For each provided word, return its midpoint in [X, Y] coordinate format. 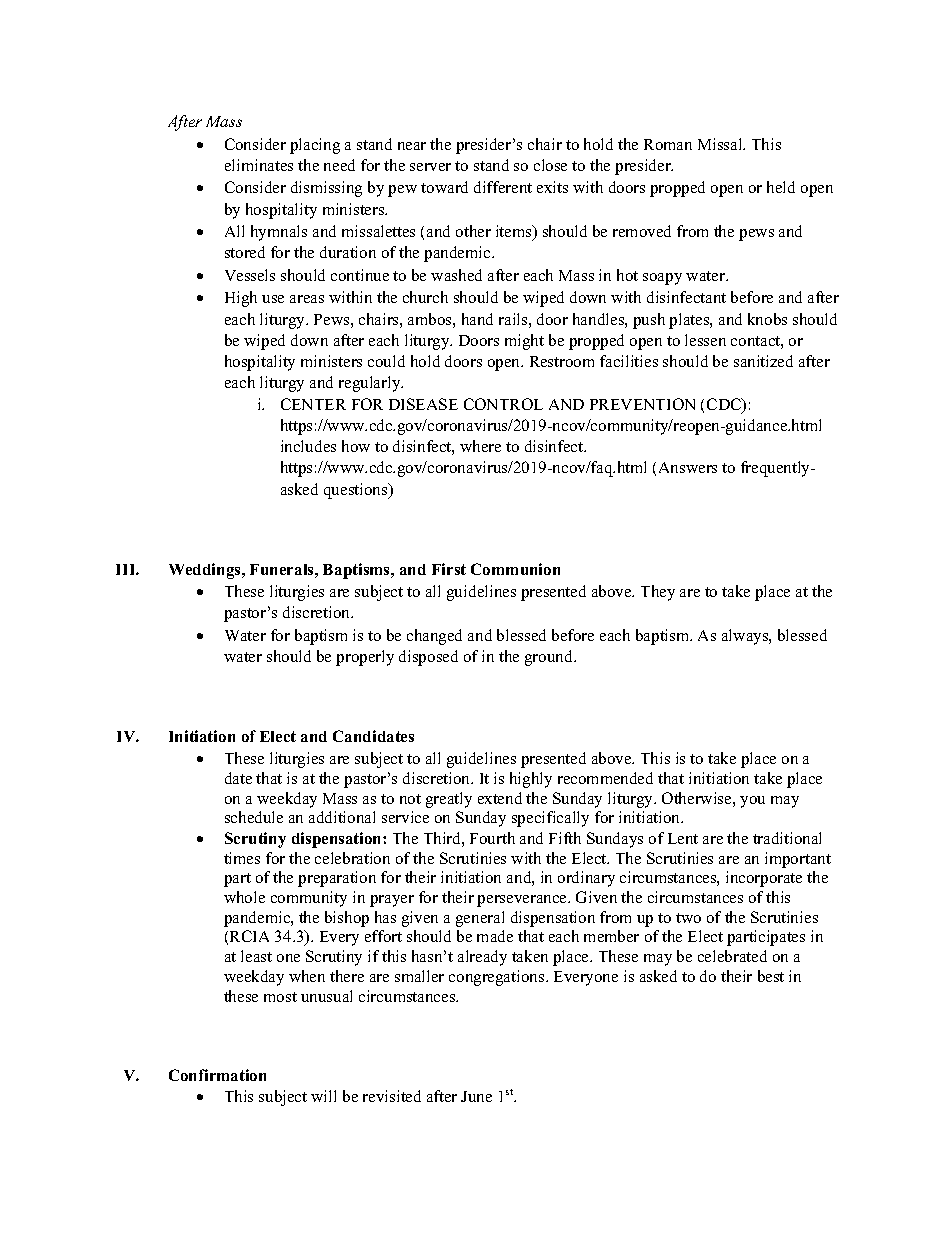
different [503, 187]
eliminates [259, 165]
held [781, 187]
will [323, 1096]
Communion [515, 569]
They [658, 593]
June [476, 1096]
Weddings [206, 571]
